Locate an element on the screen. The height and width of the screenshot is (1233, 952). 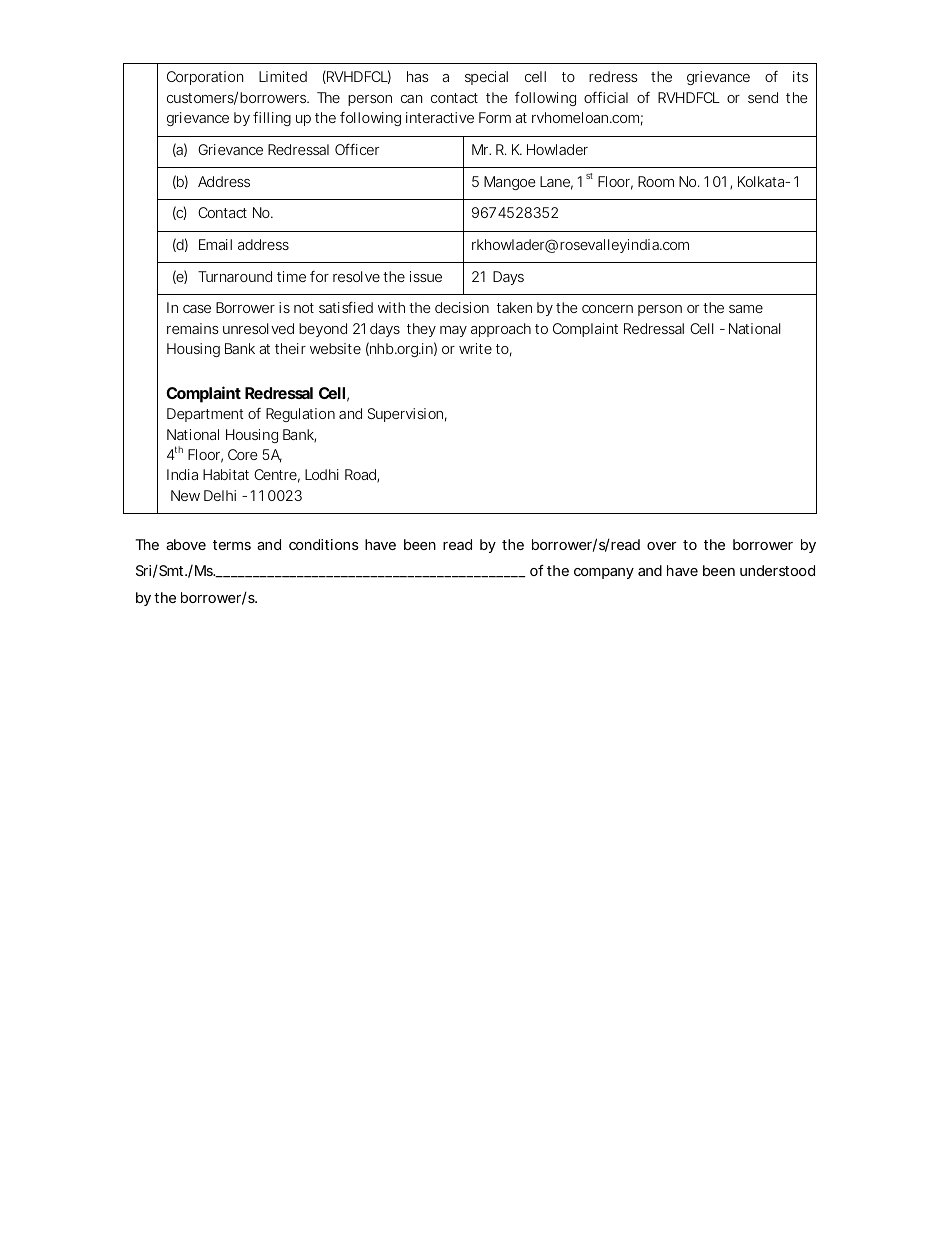
special is located at coordinates (486, 78).
